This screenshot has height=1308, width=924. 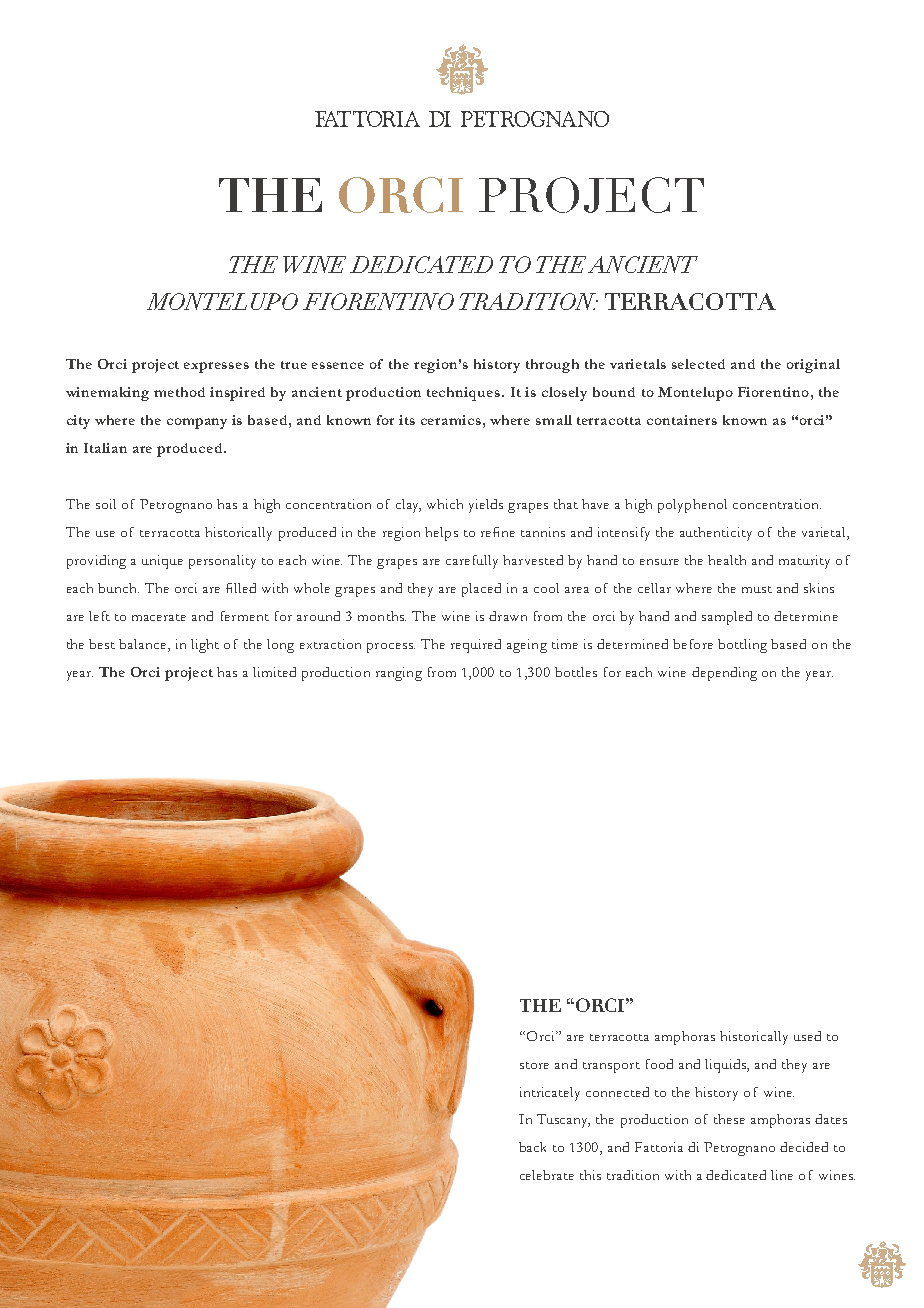 What do you see at coordinates (742, 646) in the screenshot?
I see `bottling` at bounding box center [742, 646].
